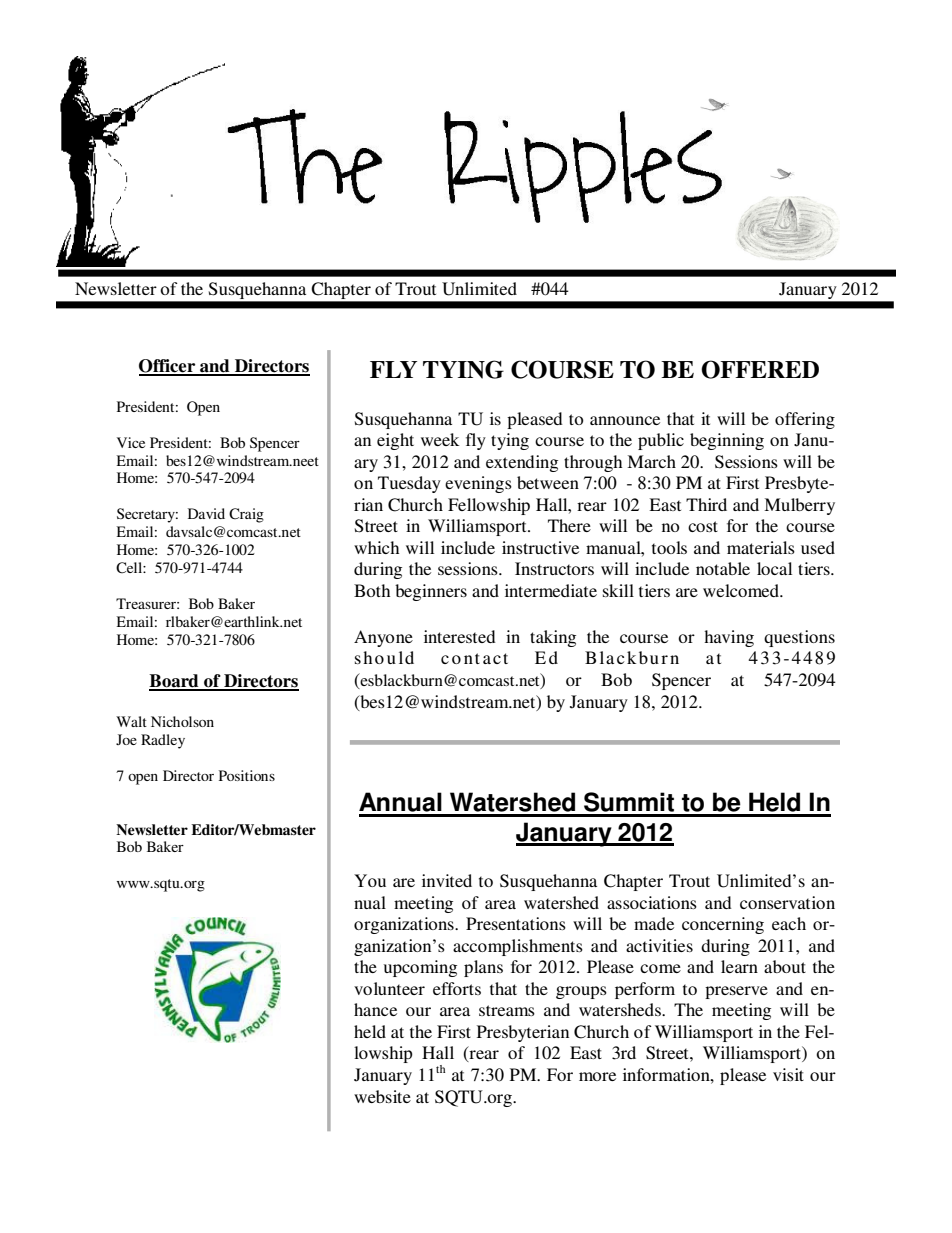  I want to click on week, so click(440, 439).
